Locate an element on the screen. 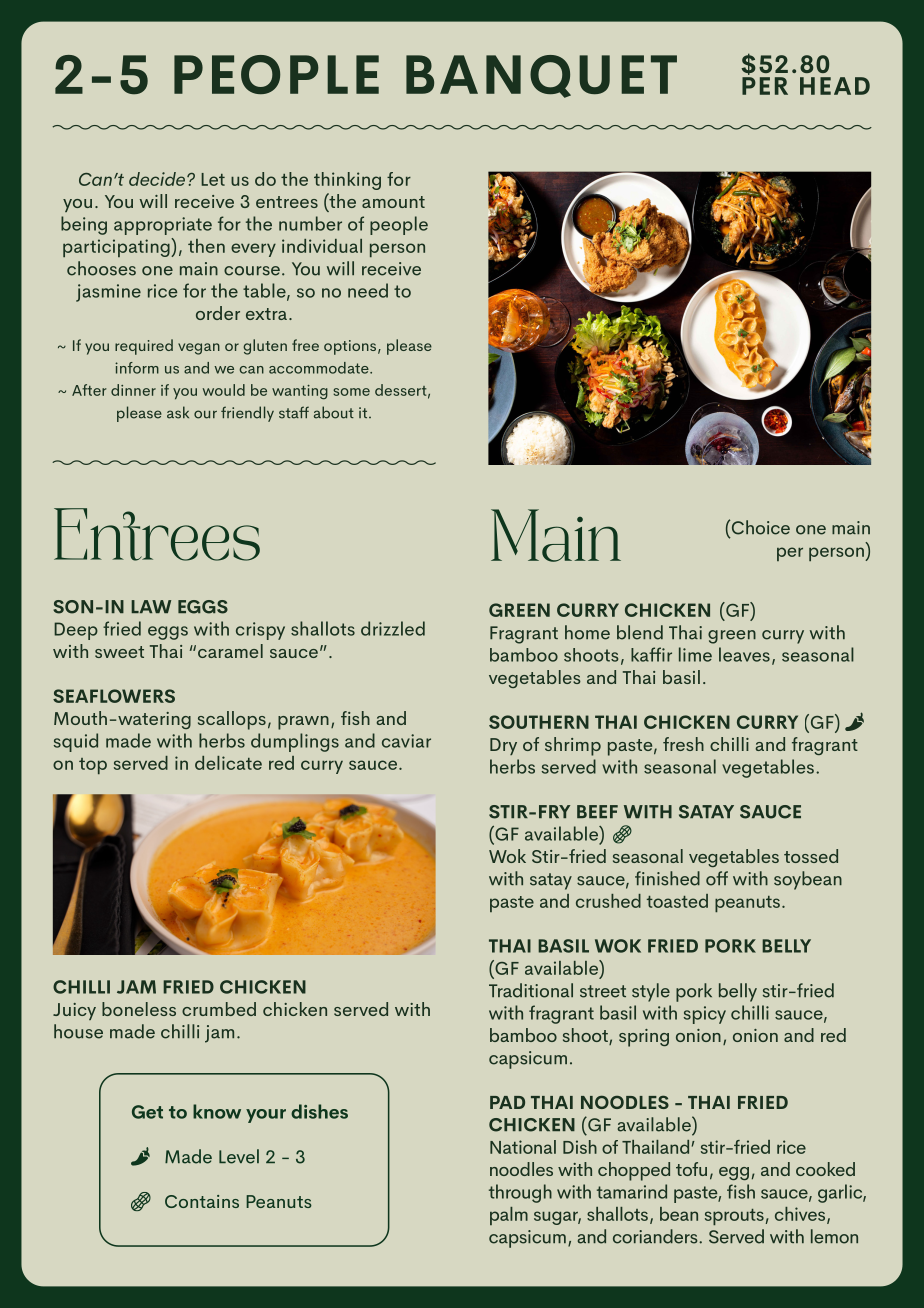  HEAD is located at coordinates (835, 86).
